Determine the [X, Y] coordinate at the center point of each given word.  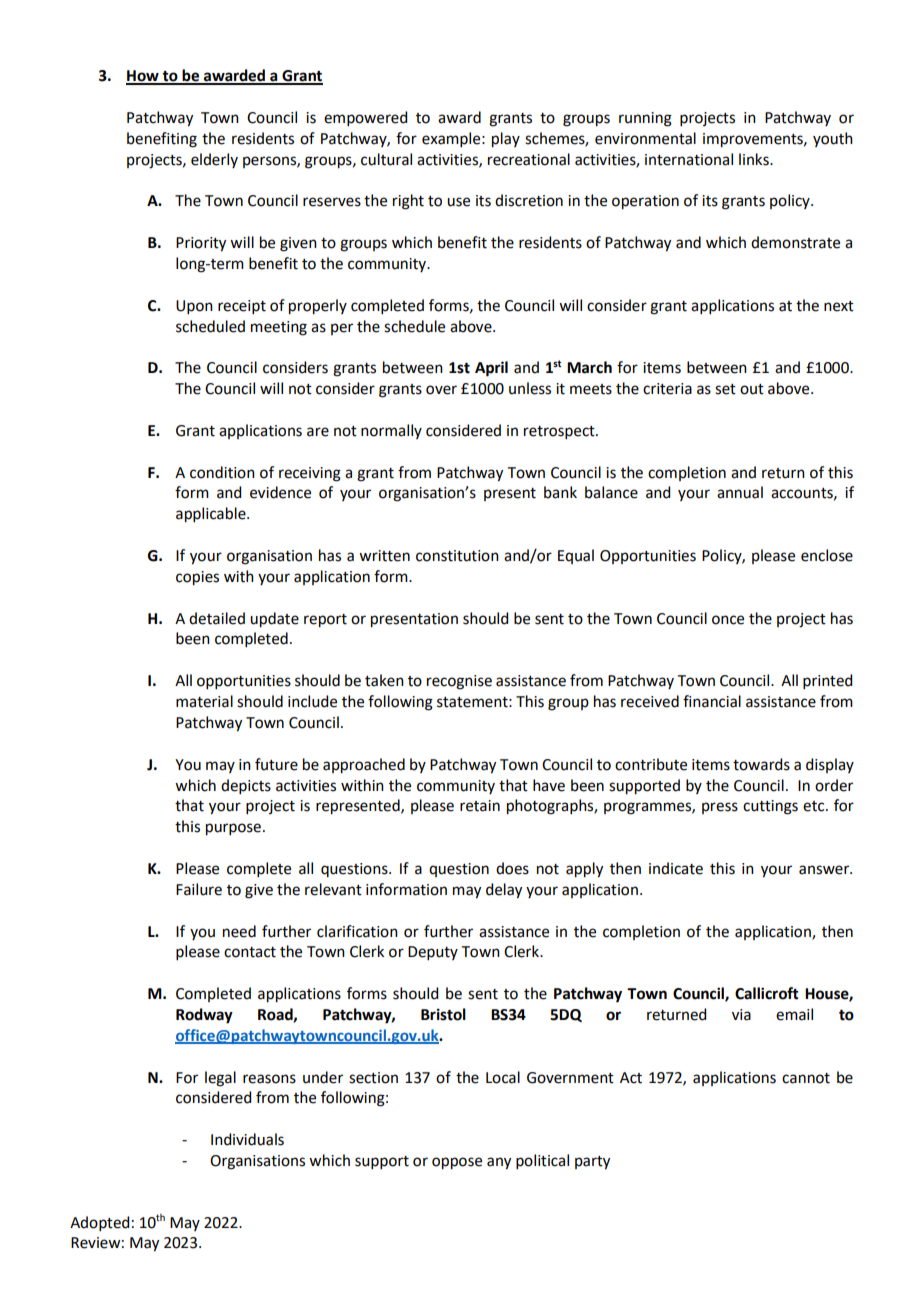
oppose [457, 1163]
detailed [217, 618]
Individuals [247, 1139]
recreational [529, 159]
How [143, 77]
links [755, 159]
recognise [459, 682]
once [728, 620]
